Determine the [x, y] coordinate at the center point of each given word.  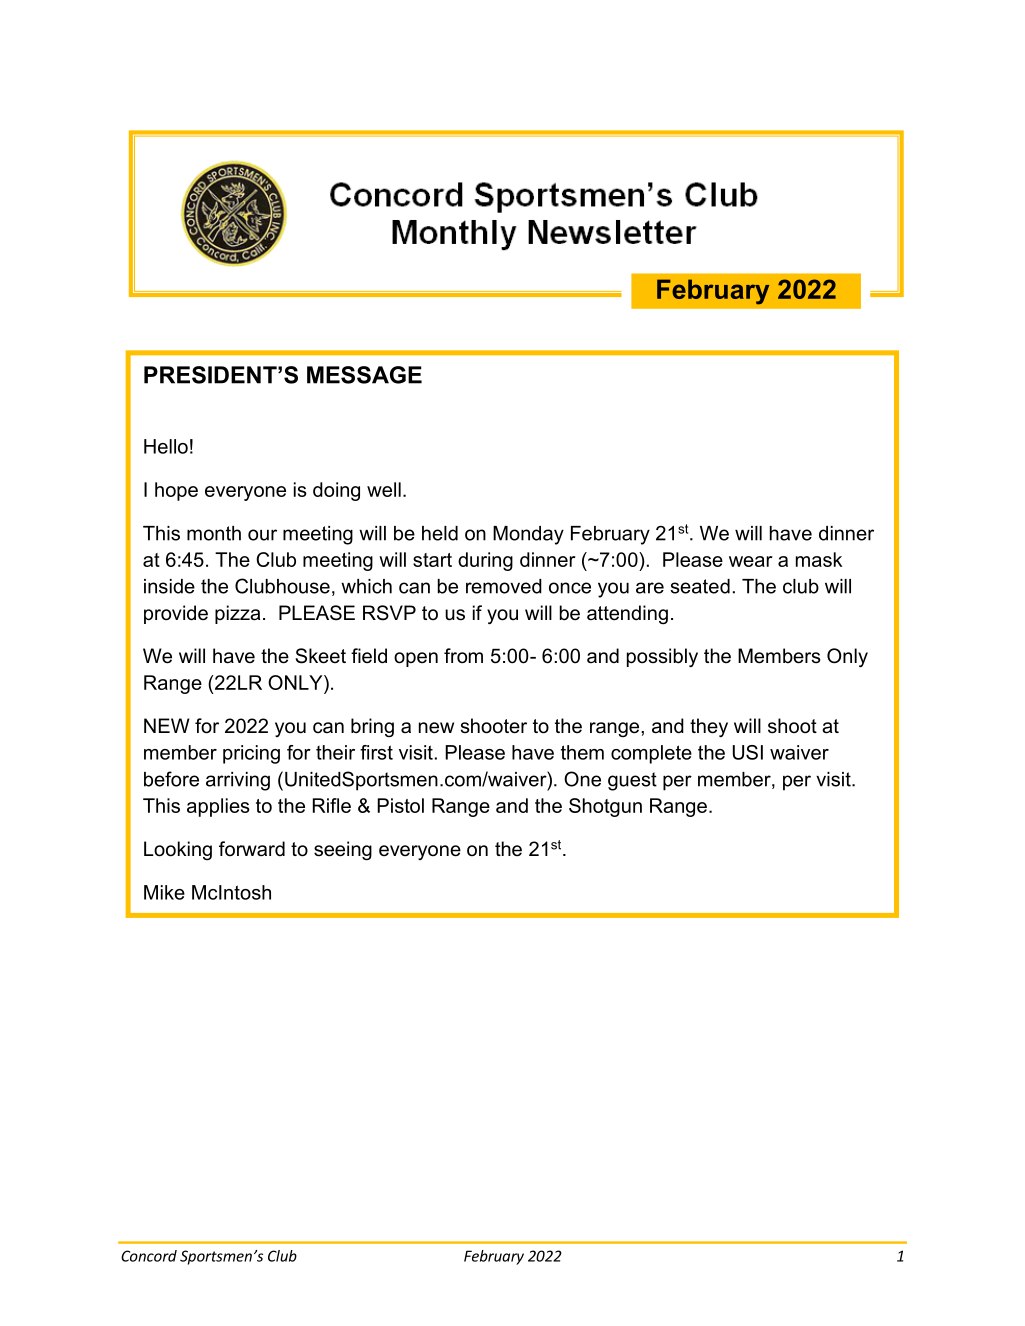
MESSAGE [364, 375]
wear [750, 561]
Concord [149, 1256]
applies [218, 807]
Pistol [400, 805]
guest [632, 781]
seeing [343, 851]
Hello [166, 446]
